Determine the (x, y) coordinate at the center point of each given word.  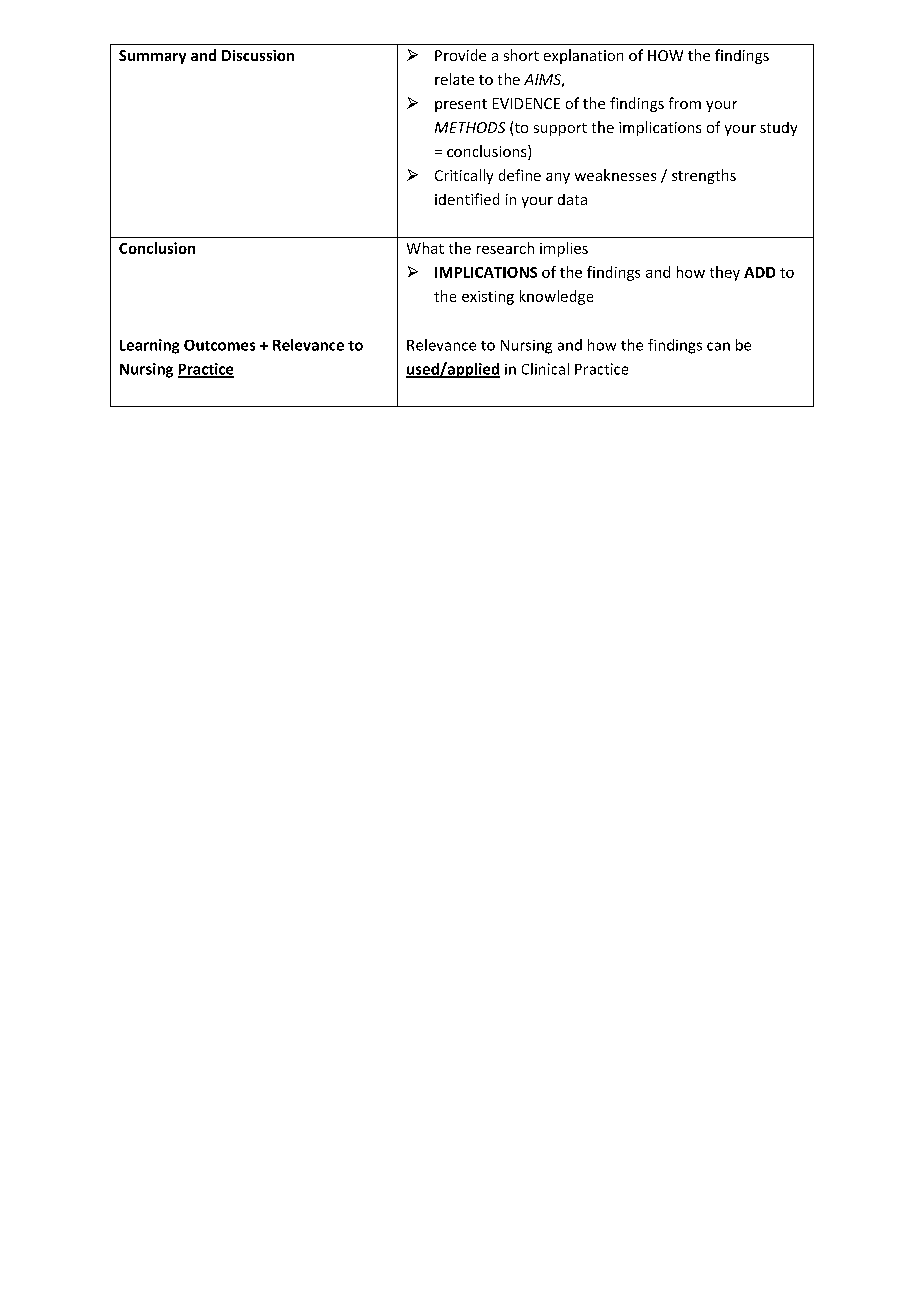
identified (467, 199)
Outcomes (219, 345)
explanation (583, 56)
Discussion (258, 55)
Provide (460, 55)
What (425, 248)
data (572, 199)
